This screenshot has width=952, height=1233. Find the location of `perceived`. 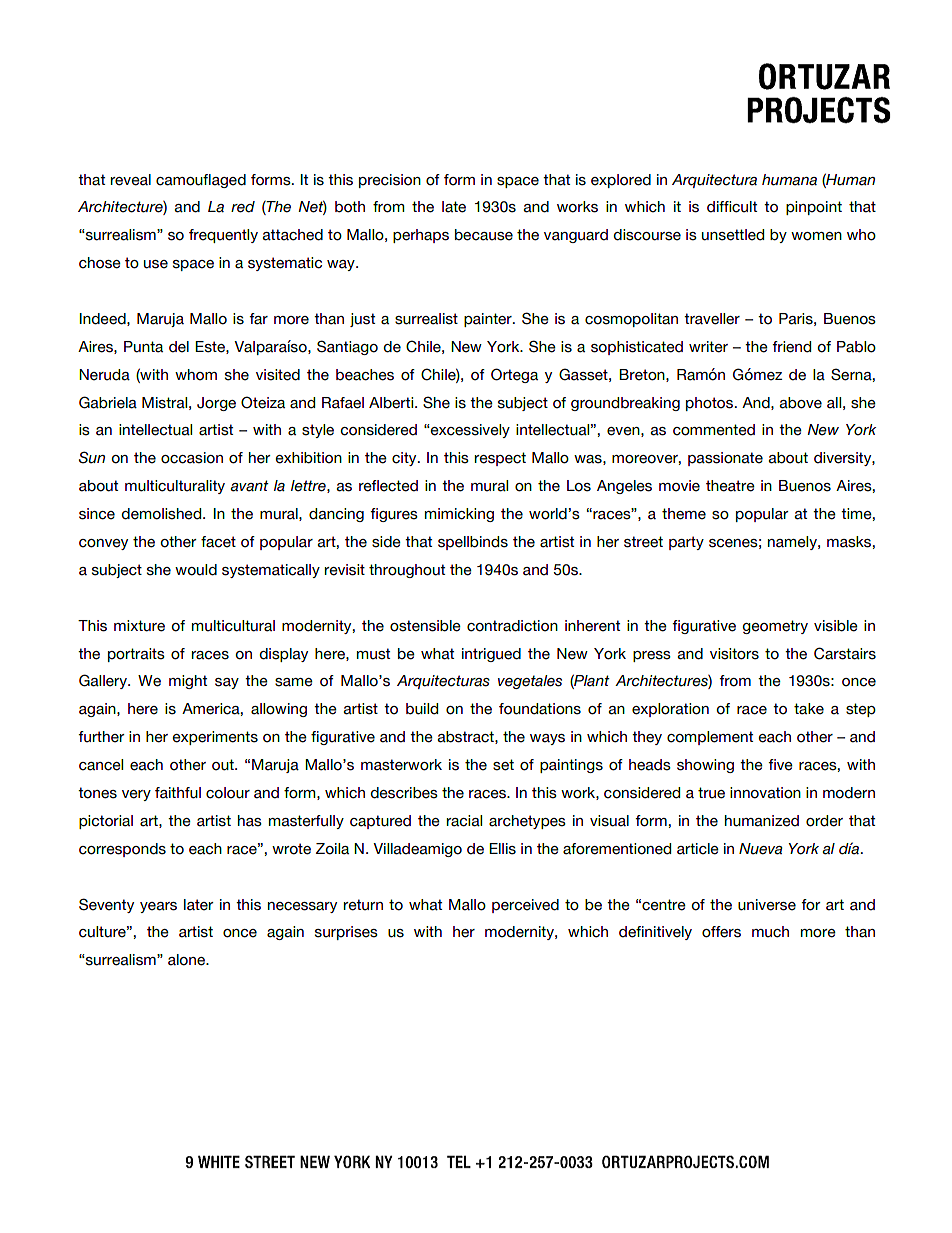

perceived is located at coordinates (525, 906).
